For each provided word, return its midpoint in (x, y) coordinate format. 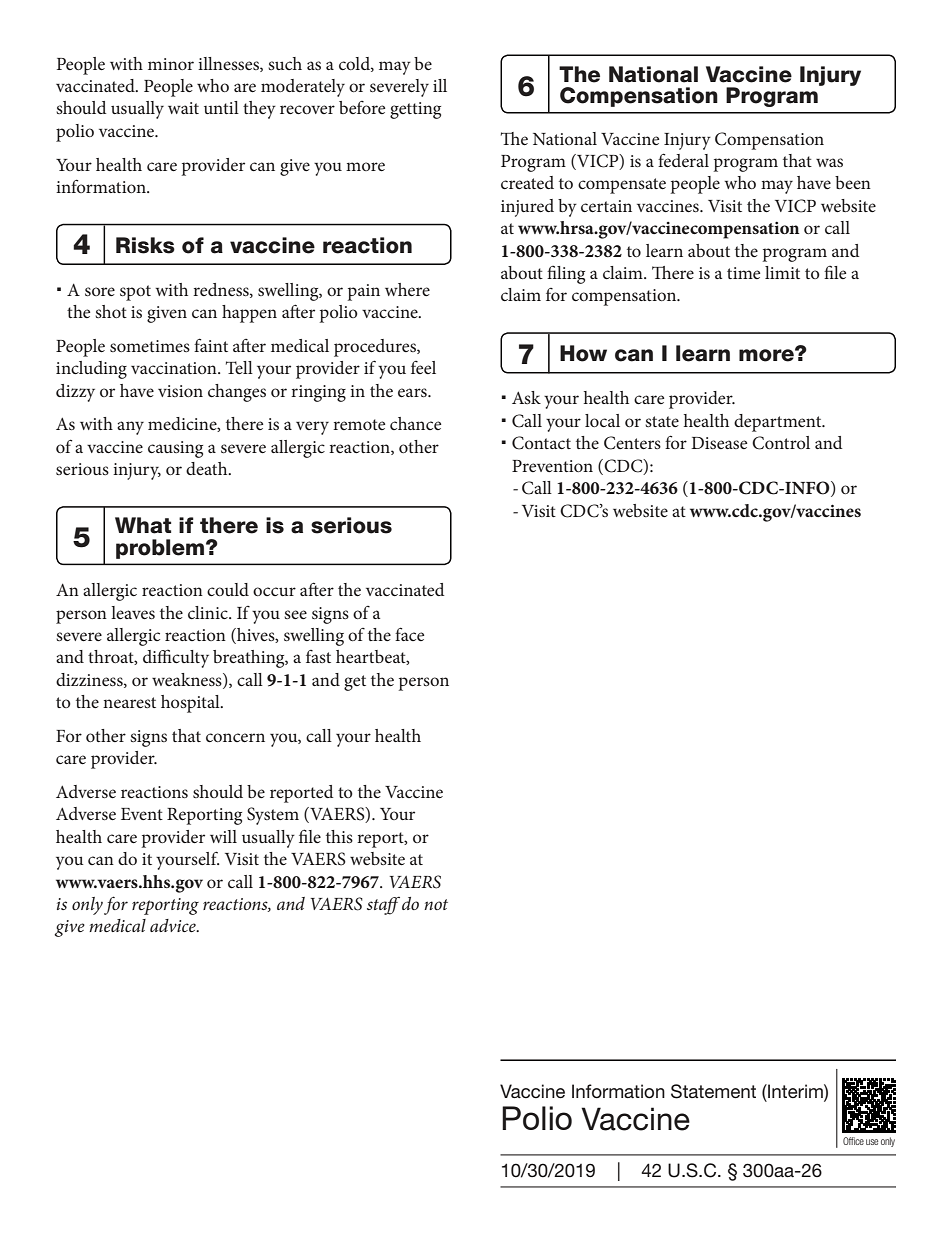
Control (781, 443)
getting (415, 110)
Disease (719, 443)
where (407, 289)
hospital (191, 704)
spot (135, 293)
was (829, 162)
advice (174, 925)
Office (853, 1141)
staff (383, 906)
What (143, 525)
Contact (541, 443)
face (409, 634)
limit (782, 272)
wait (183, 108)
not (436, 904)
